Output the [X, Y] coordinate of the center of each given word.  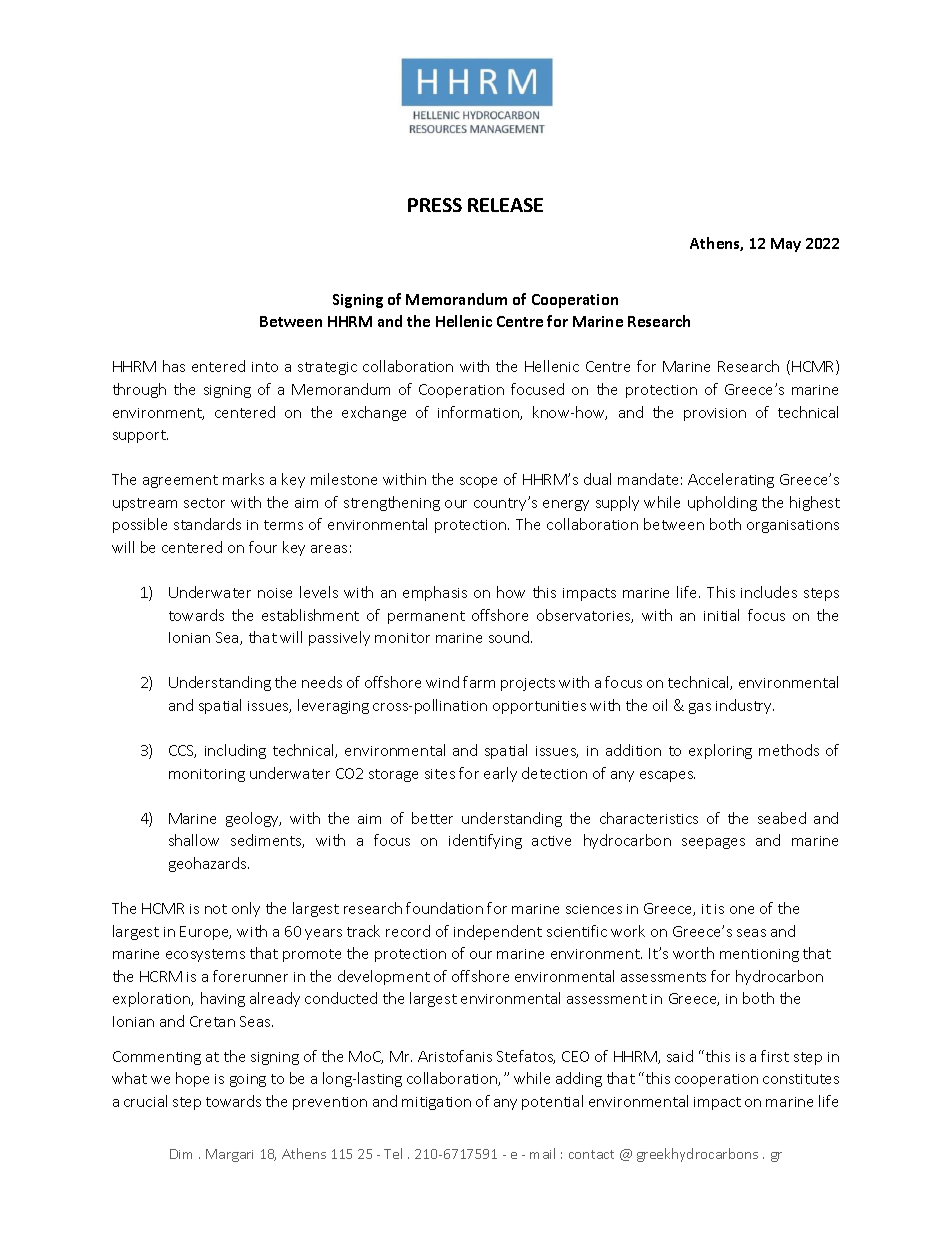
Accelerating [731, 480]
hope [192, 1079]
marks [243, 479]
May [786, 245]
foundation [444, 908]
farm [479, 682]
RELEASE [505, 205]
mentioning [759, 955]
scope [478, 482]
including [235, 751]
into [265, 367]
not [216, 909]
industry [745, 706]
